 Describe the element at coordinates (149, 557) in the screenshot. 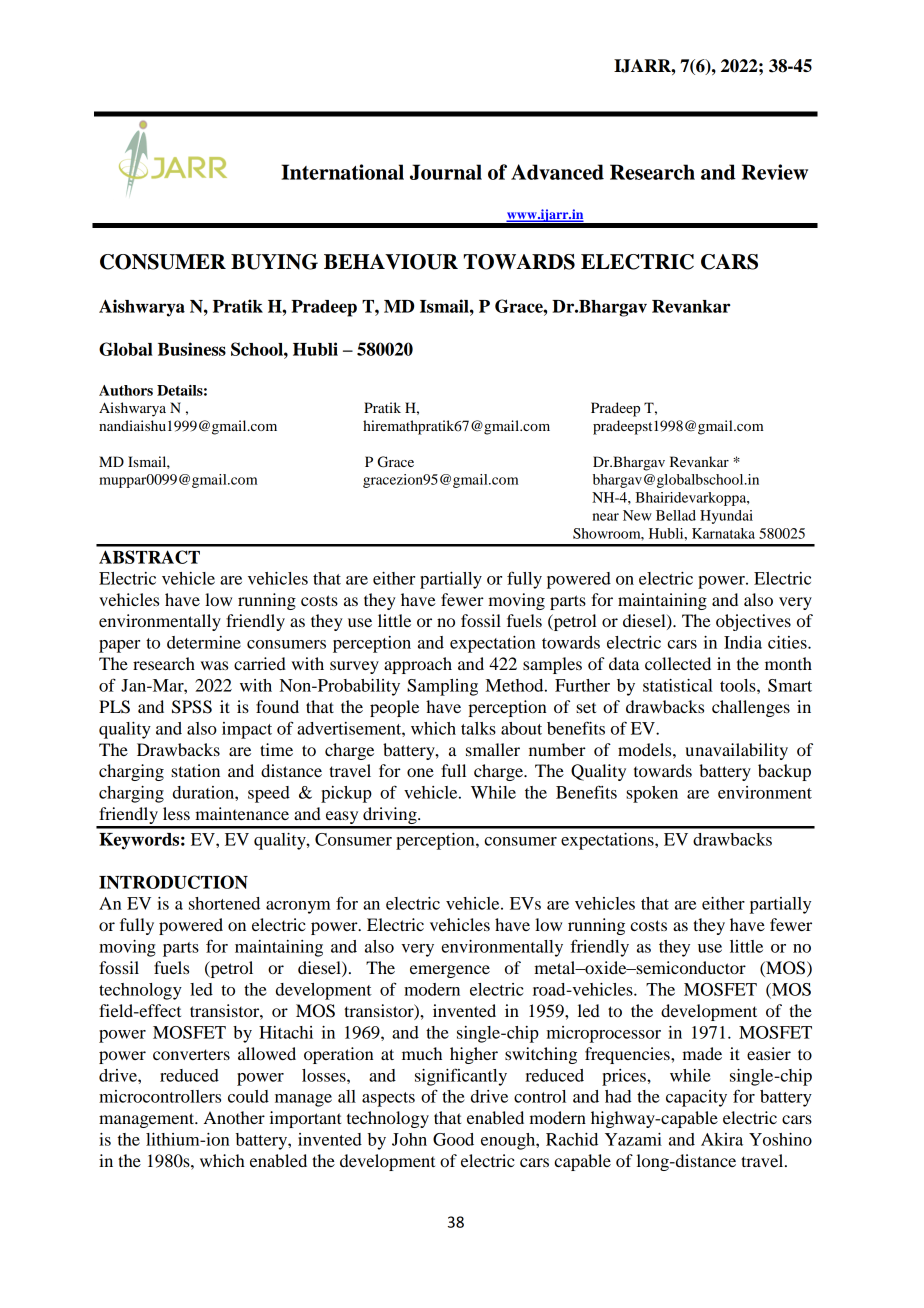

I see `ABSTRACT` at that location.
